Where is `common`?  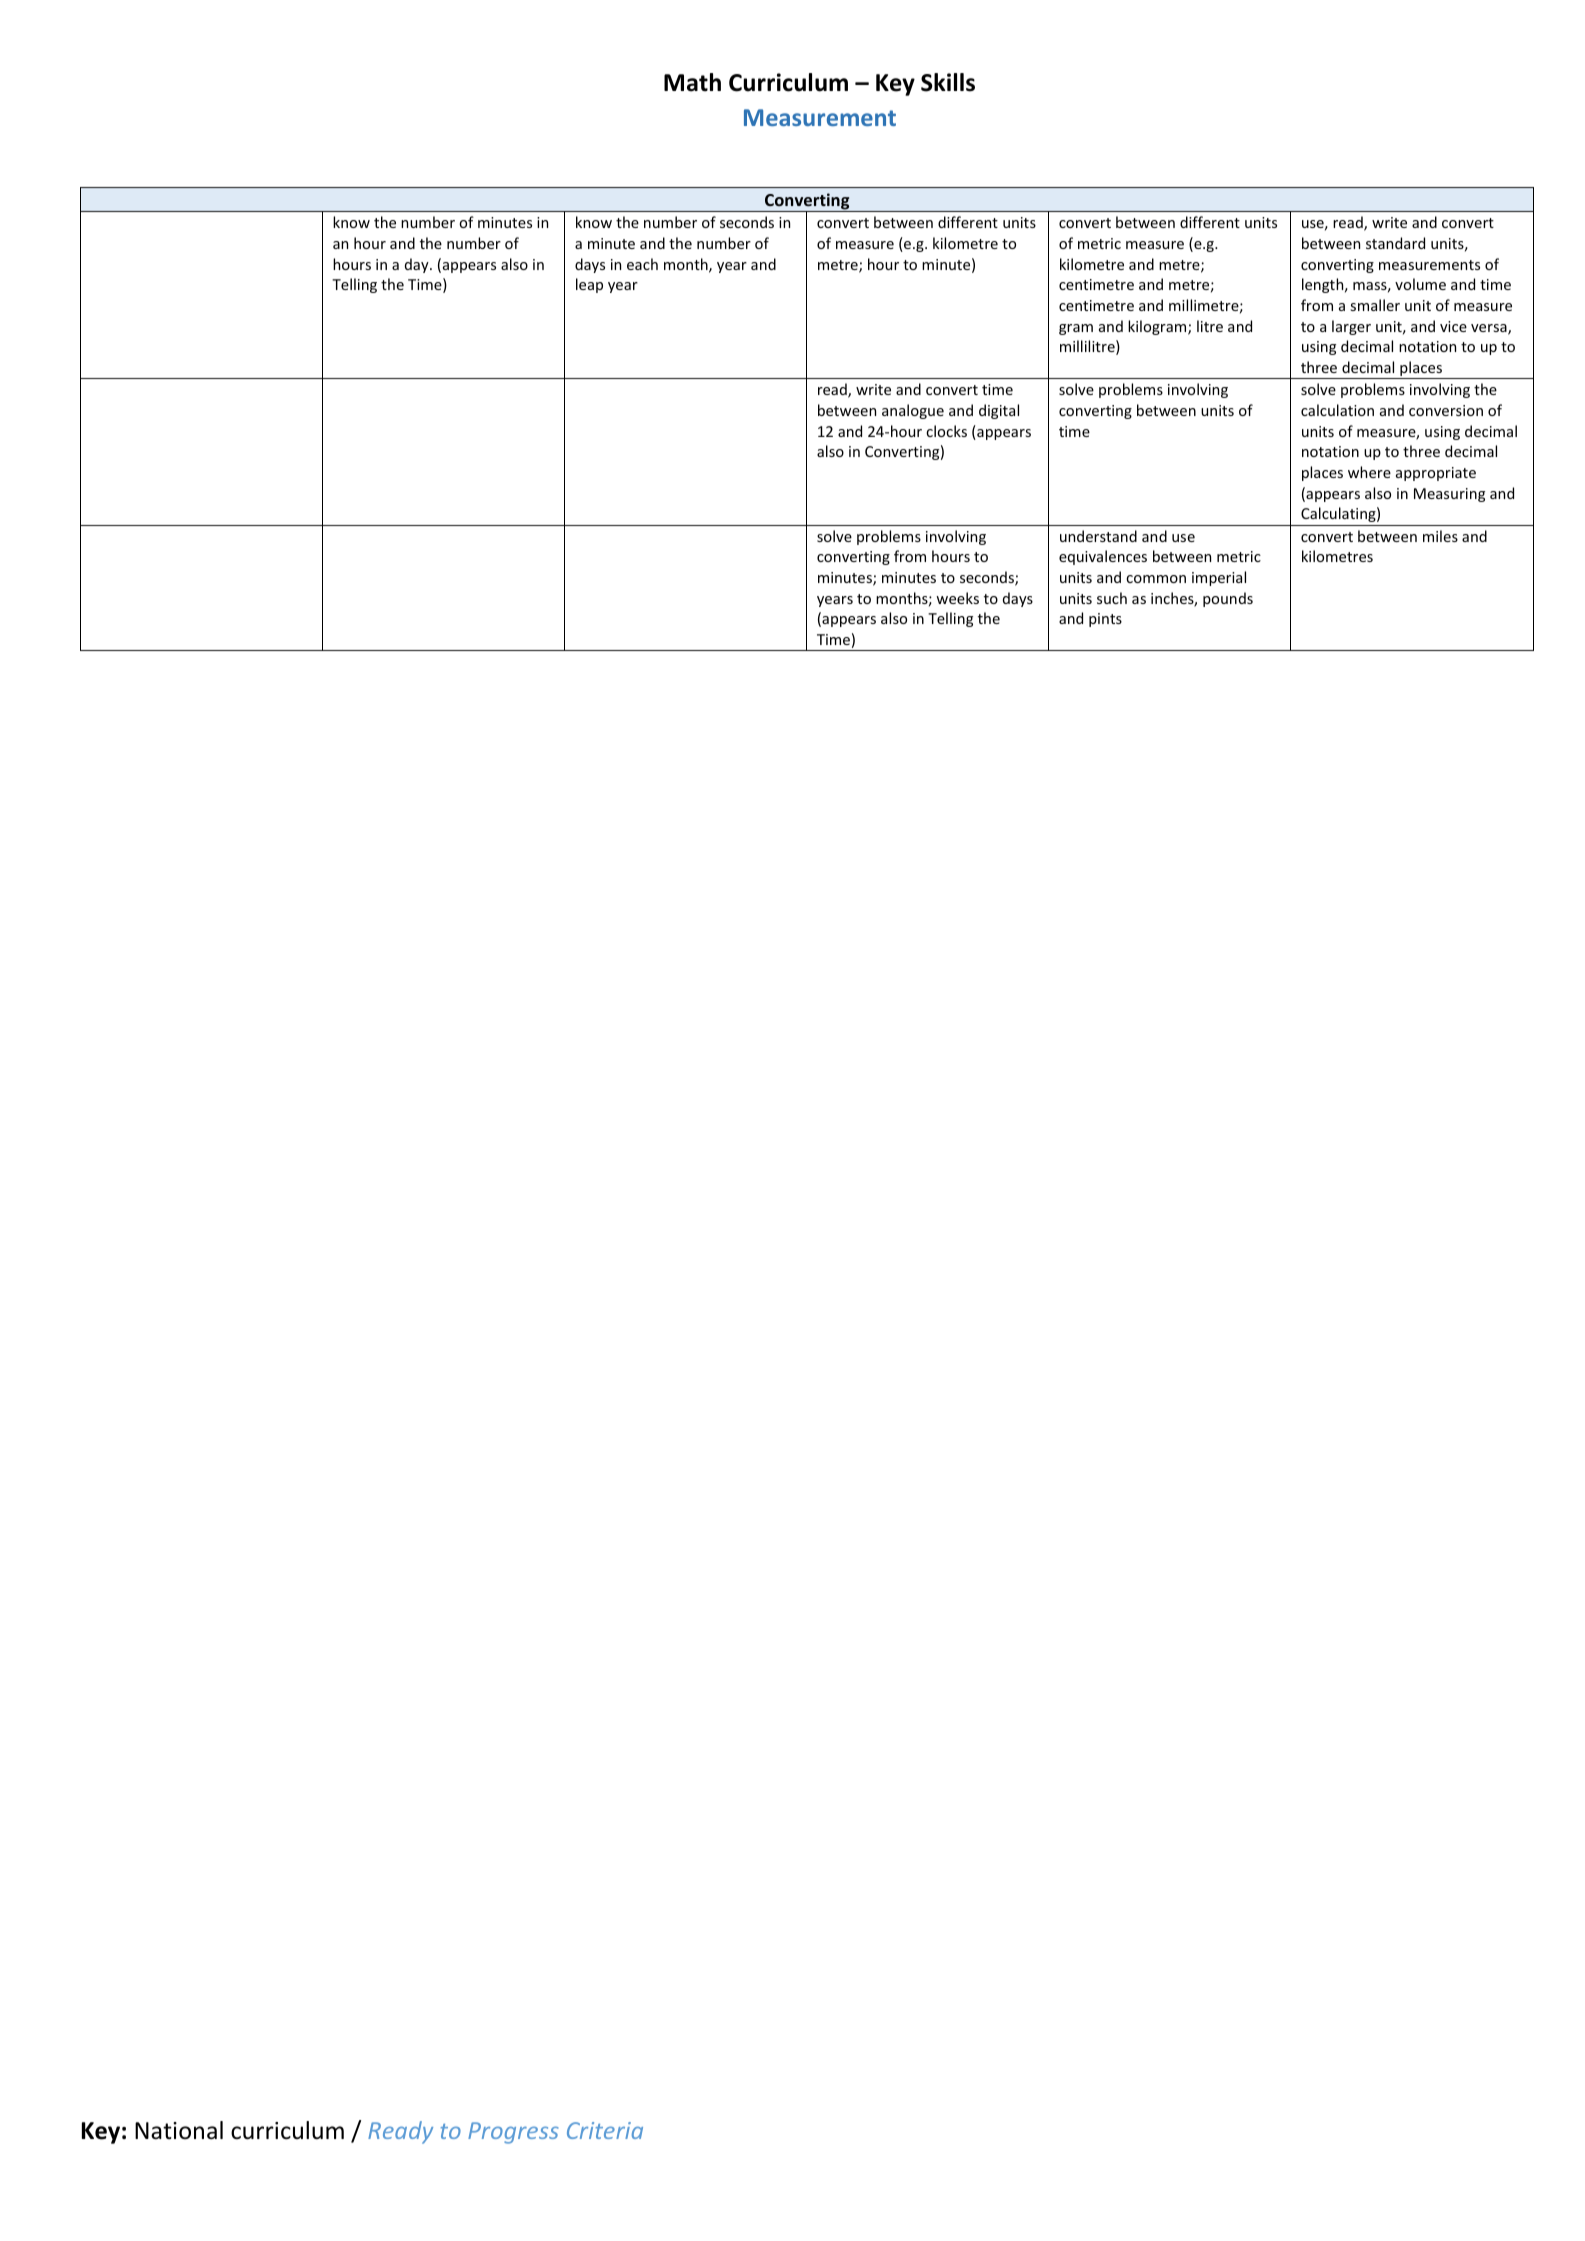 common is located at coordinates (1156, 579).
